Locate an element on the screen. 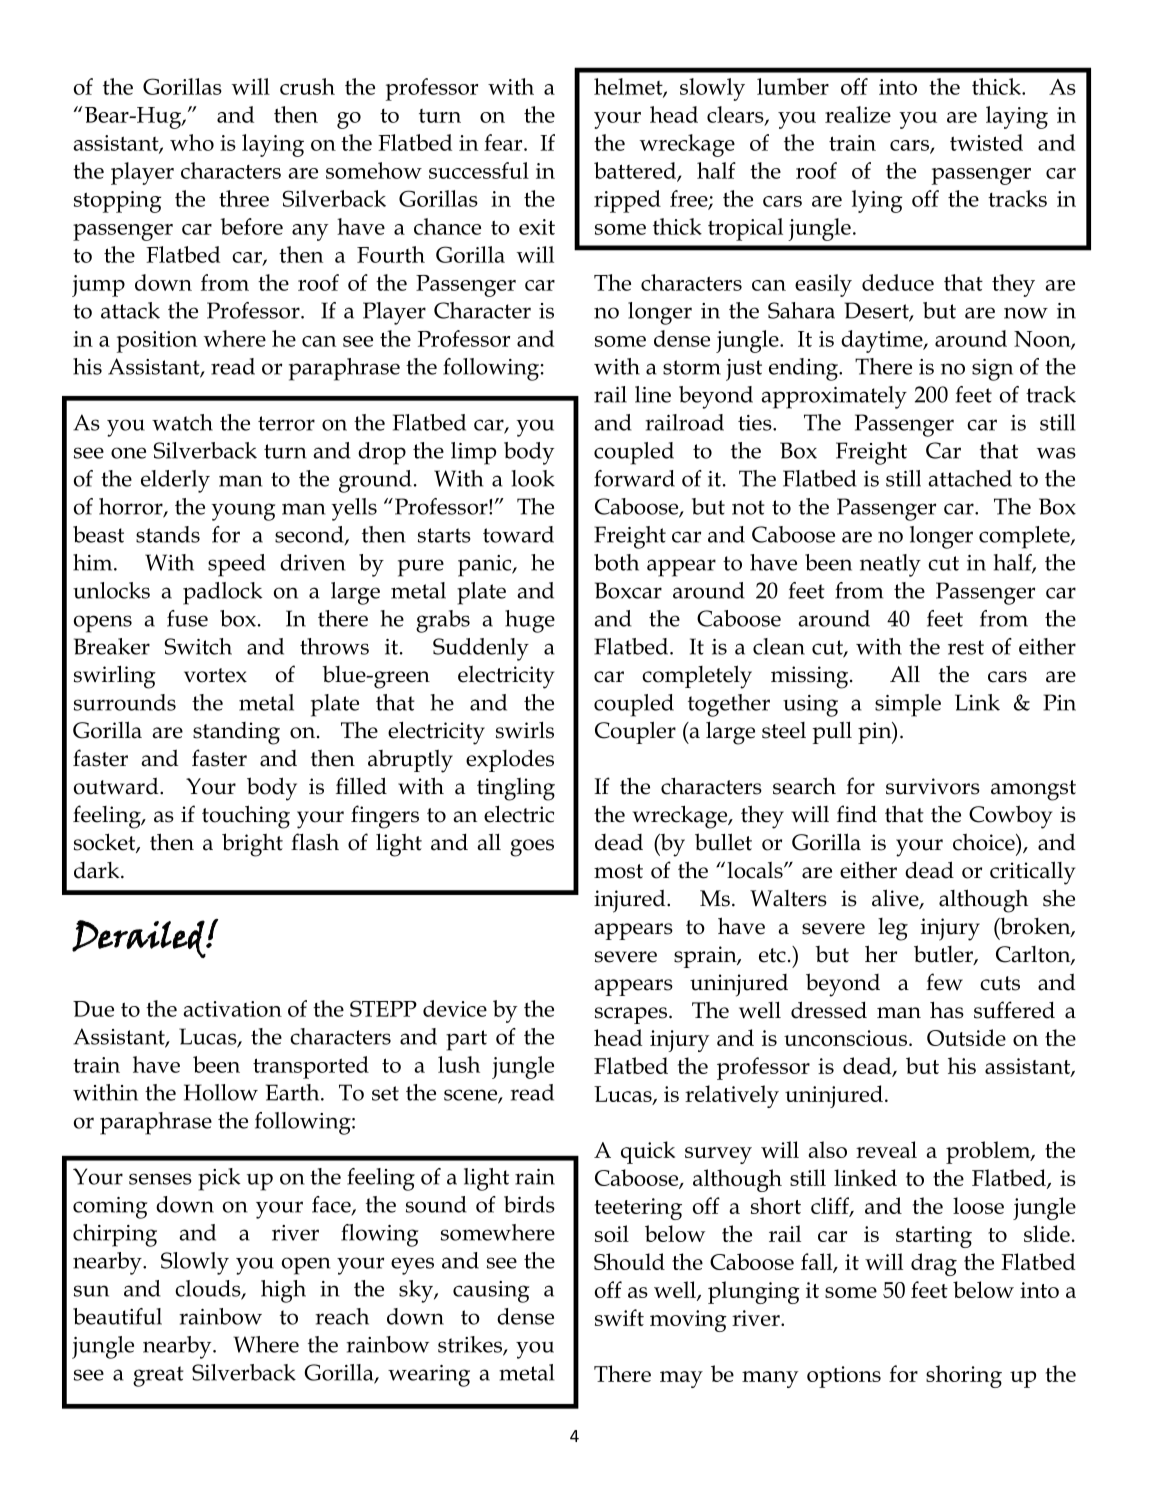 This screenshot has height=1486, width=1149. great is located at coordinates (158, 1376).
